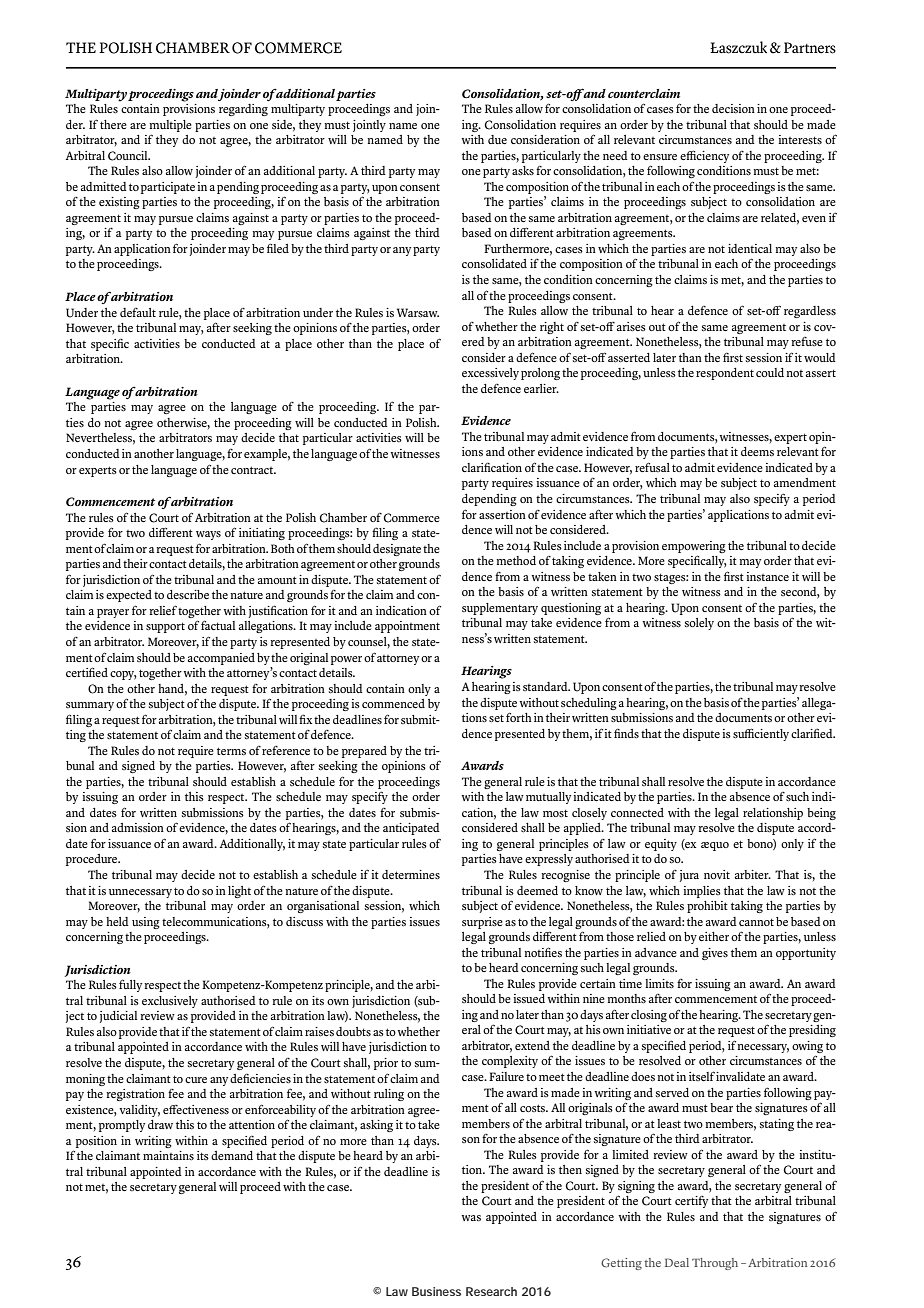 Image resolution: width=924 pixels, height=1308 pixels. Describe the element at coordinates (497, 139) in the image. I see `due` at that location.
